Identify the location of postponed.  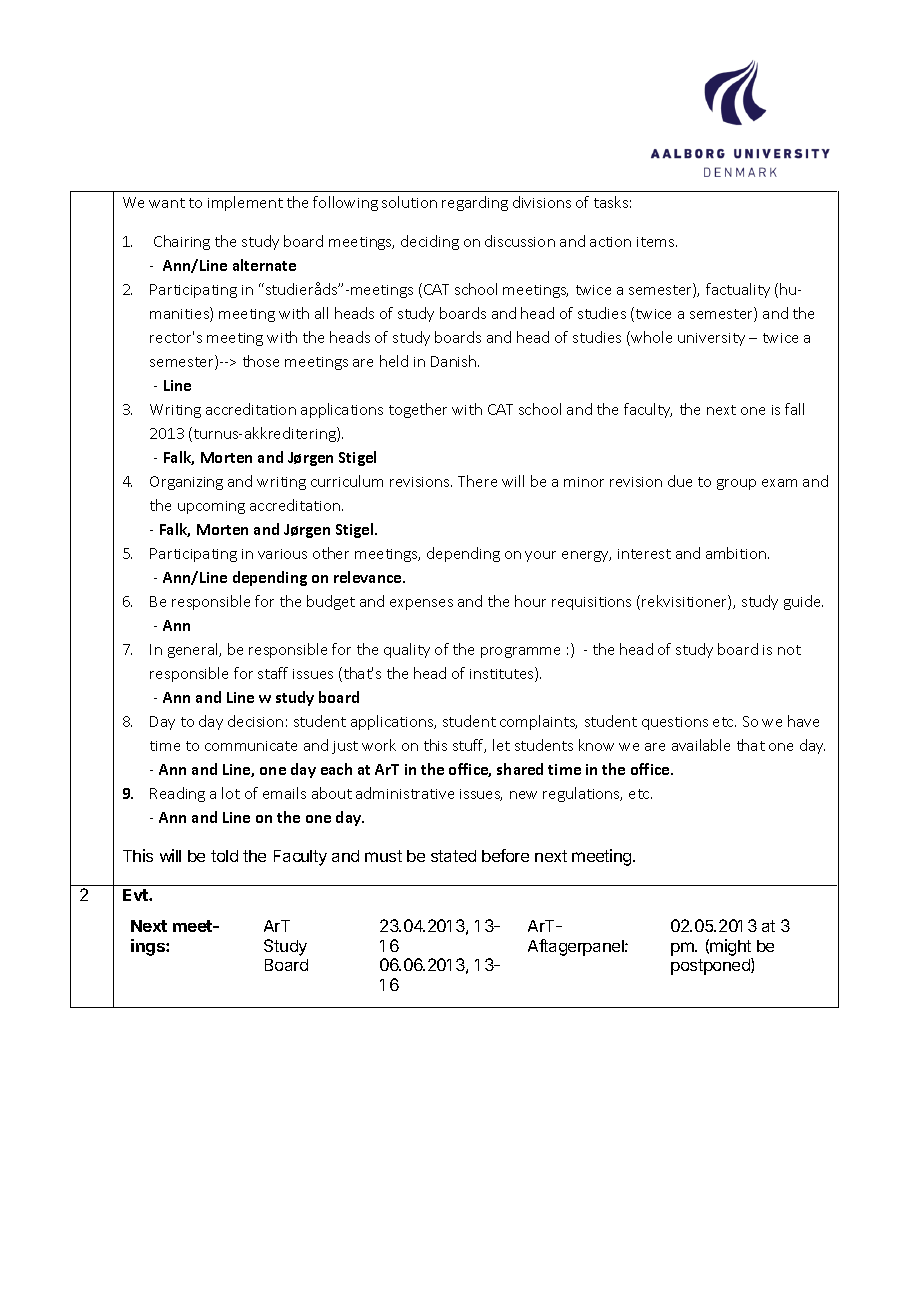
(711, 966).
